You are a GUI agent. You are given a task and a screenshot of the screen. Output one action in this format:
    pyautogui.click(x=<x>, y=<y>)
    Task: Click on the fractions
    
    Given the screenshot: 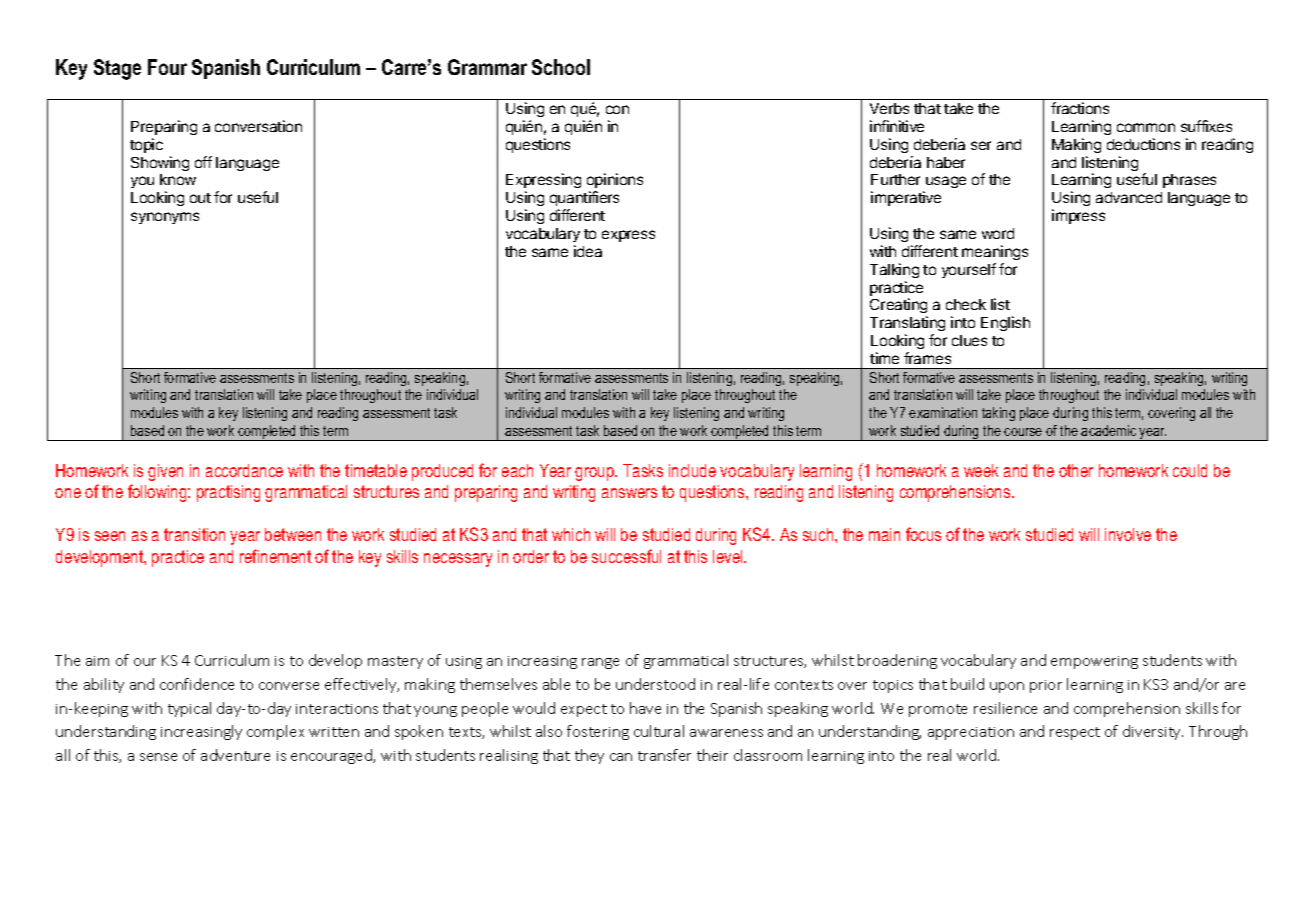 What is the action you would take?
    pyautogui.click(x=1080, y=108)
